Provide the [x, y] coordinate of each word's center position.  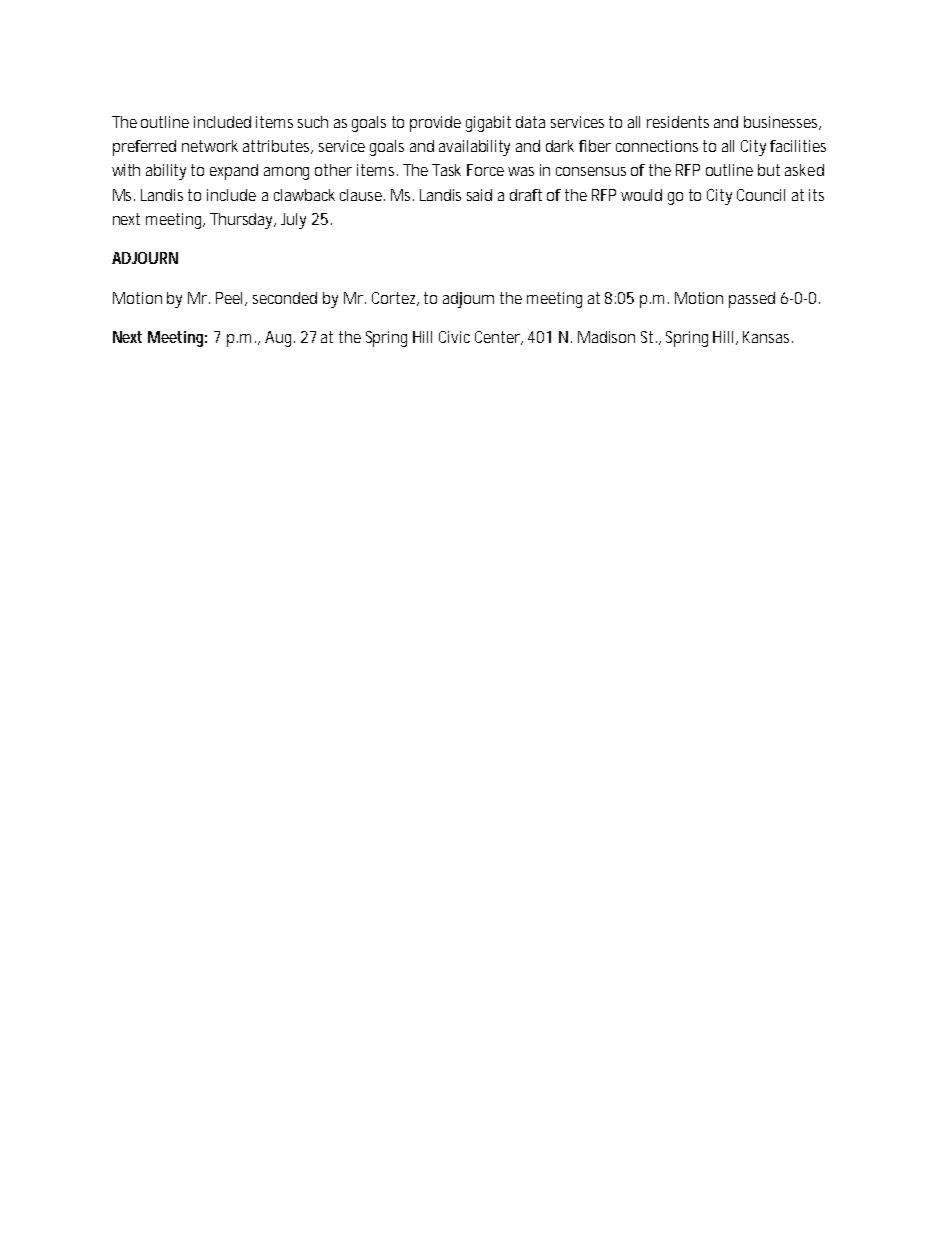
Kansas [768, 337]
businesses [782, 123]
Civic [454, 337]
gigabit [488, 124]
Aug [280, 339]
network [210, 146]
